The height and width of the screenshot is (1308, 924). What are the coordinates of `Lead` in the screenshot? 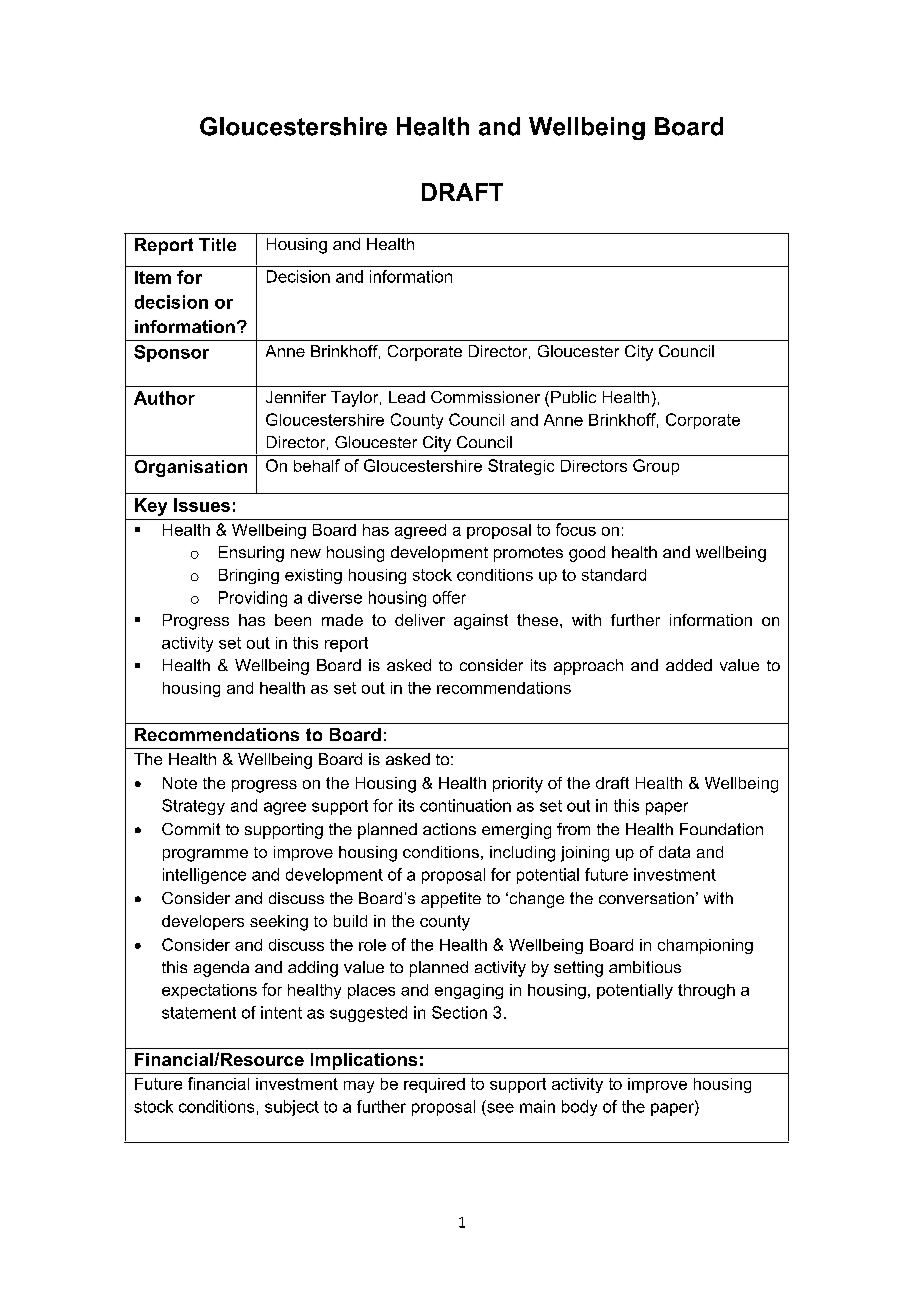 It's located at (407, 397).
